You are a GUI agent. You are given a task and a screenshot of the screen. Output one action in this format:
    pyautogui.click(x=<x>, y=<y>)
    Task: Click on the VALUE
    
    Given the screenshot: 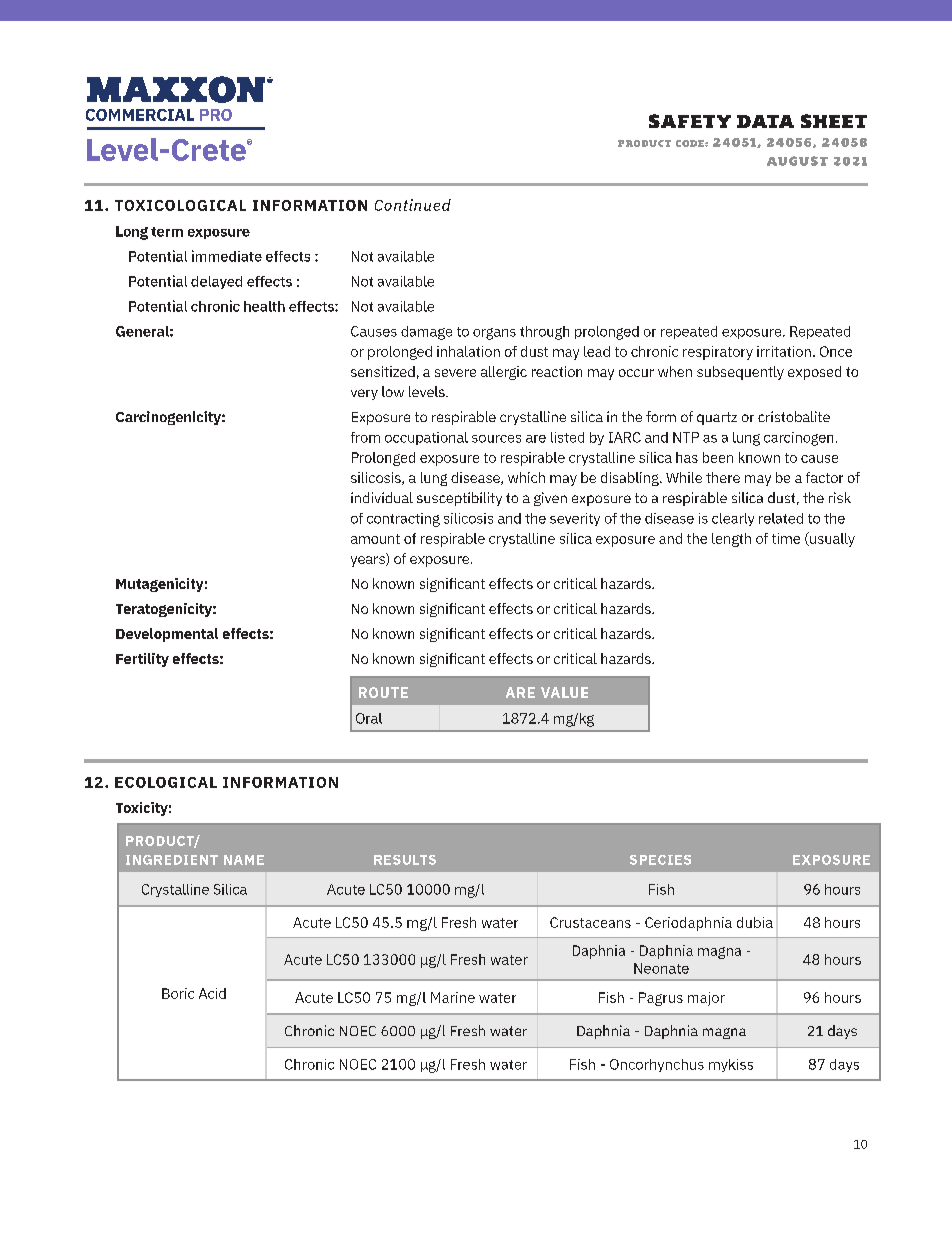 What is the action you would take?
    pyautogui.click(x=564, y=692)
